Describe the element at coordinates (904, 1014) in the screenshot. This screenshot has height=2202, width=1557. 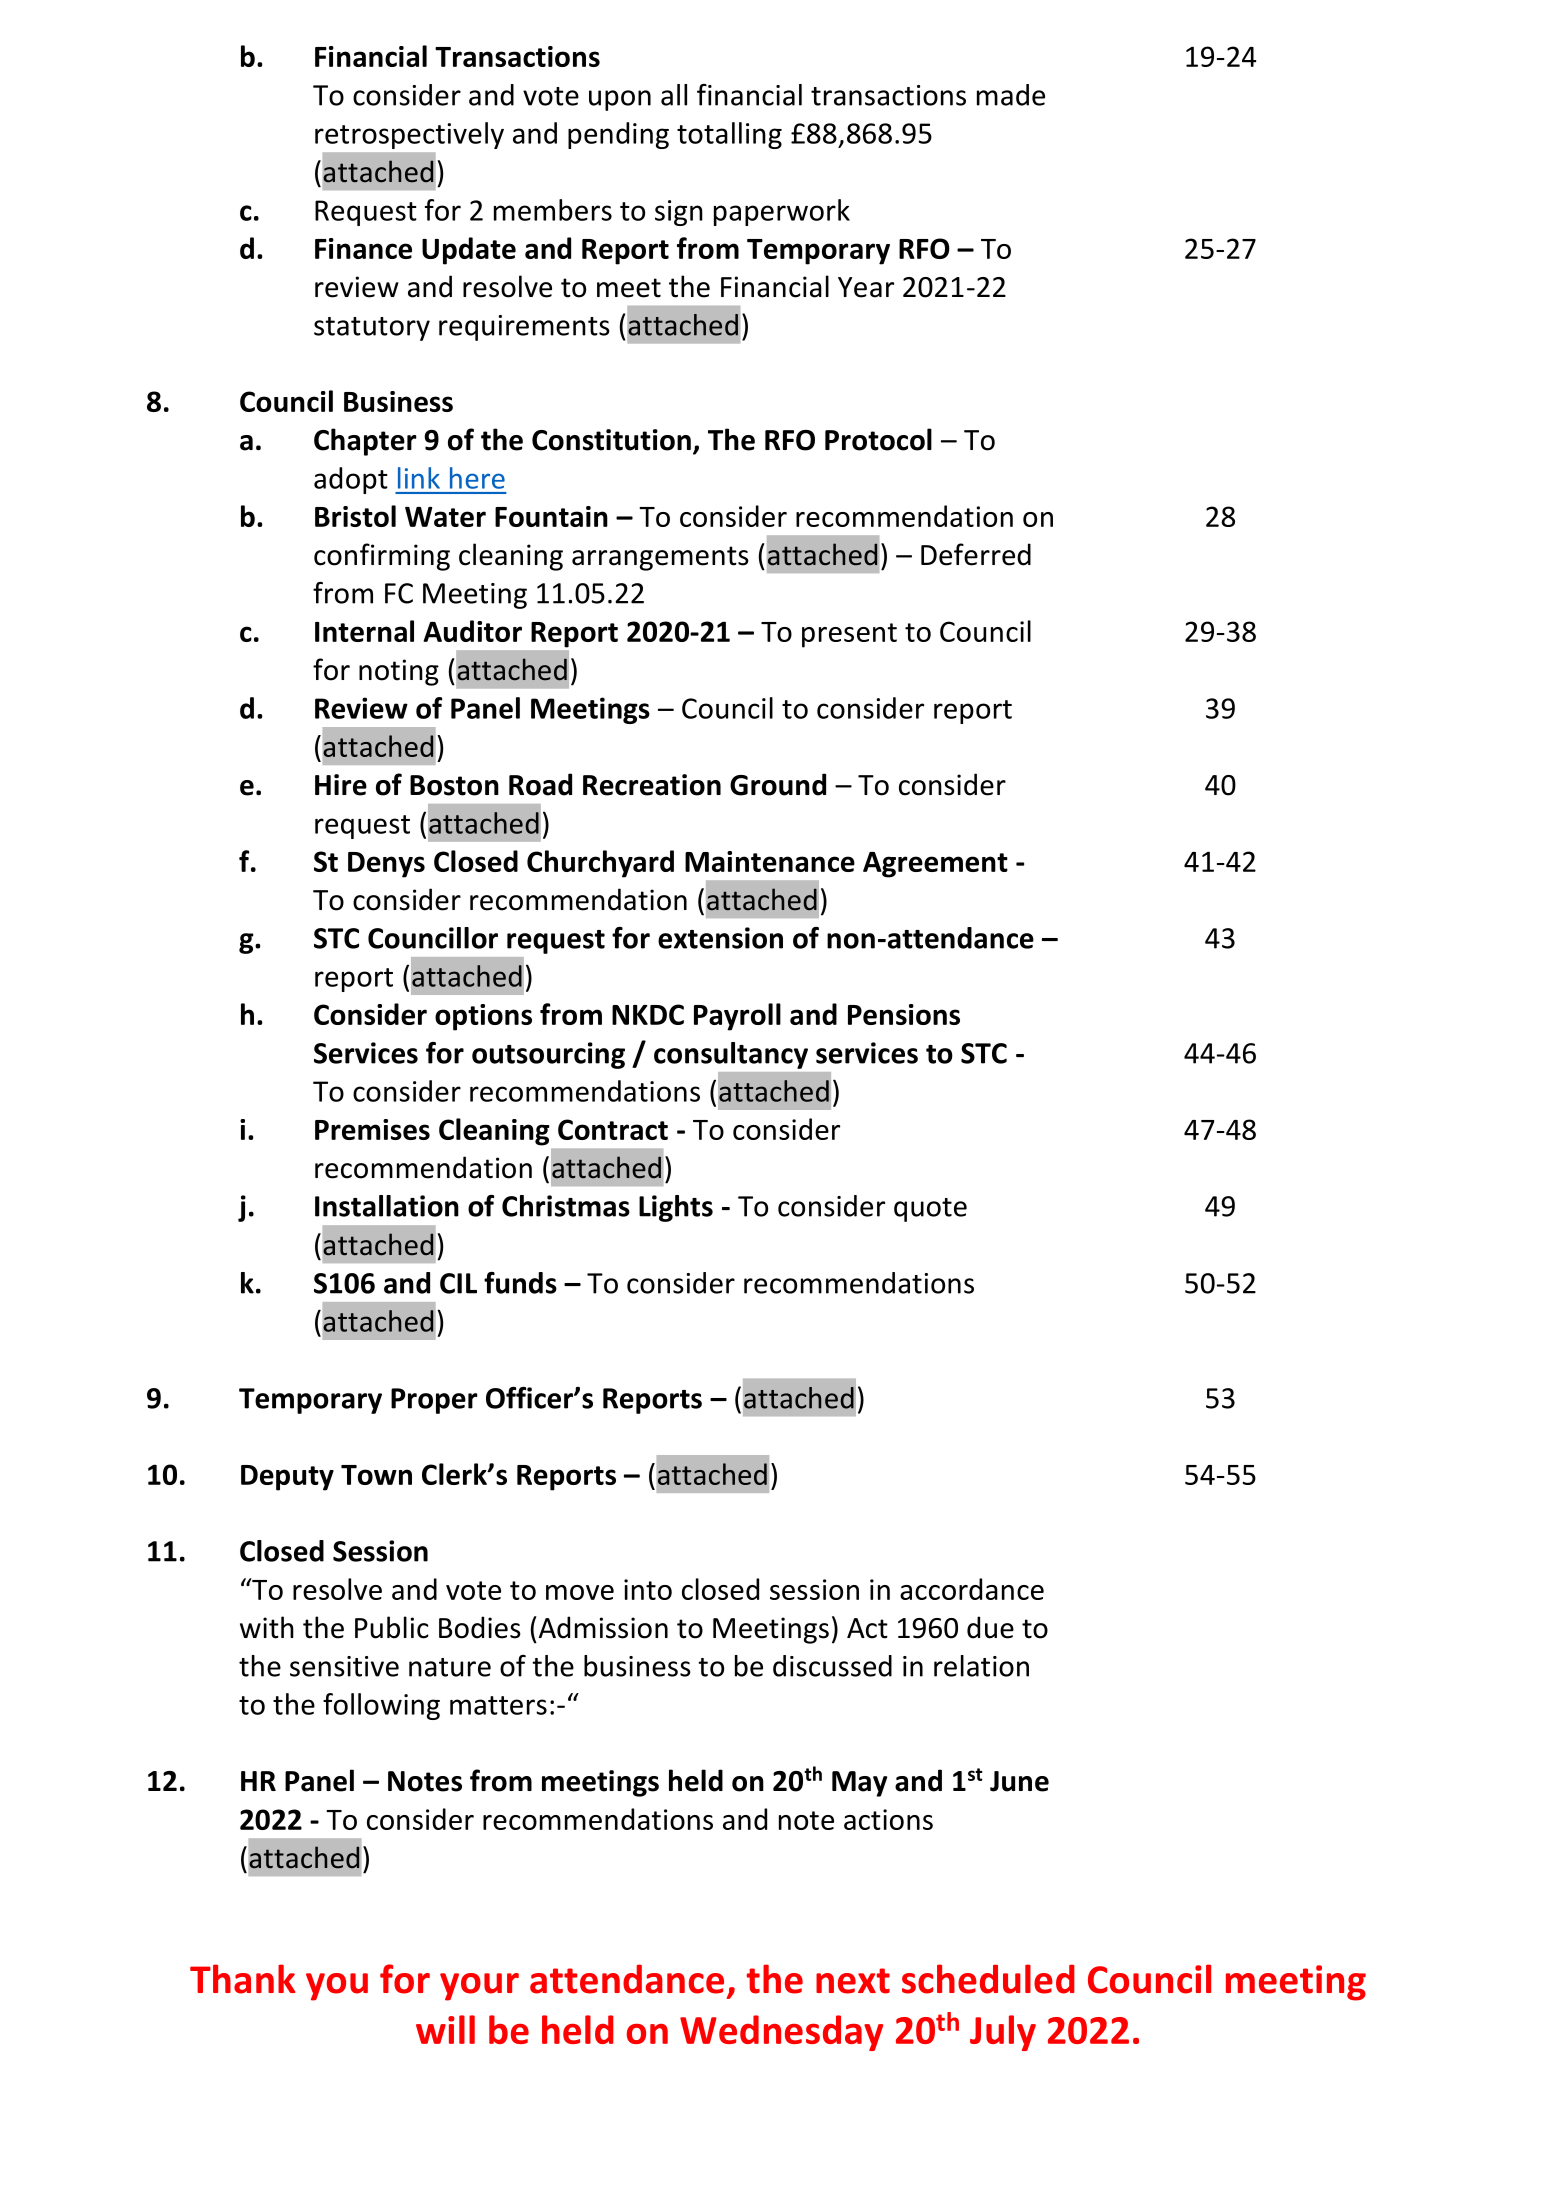
I see `Pensions` at that location.
